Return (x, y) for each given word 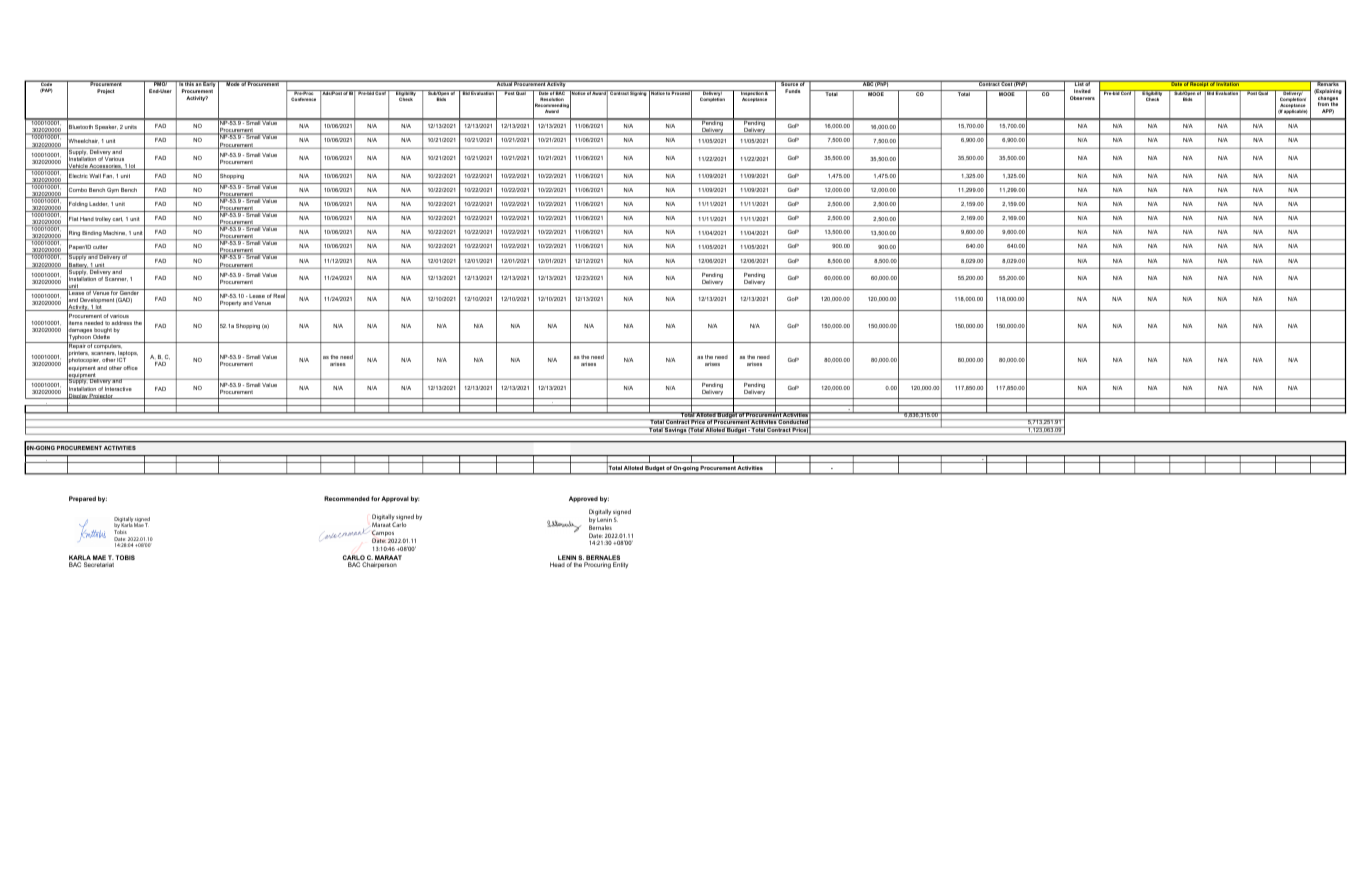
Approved (583, 499)
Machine (115, 233)
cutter (100, 247)
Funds (793, 91)
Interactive (118, 389)
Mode (232, 83)
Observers (1082, 98)
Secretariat (99, 564)
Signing (639, 93)
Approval (395, 499)
